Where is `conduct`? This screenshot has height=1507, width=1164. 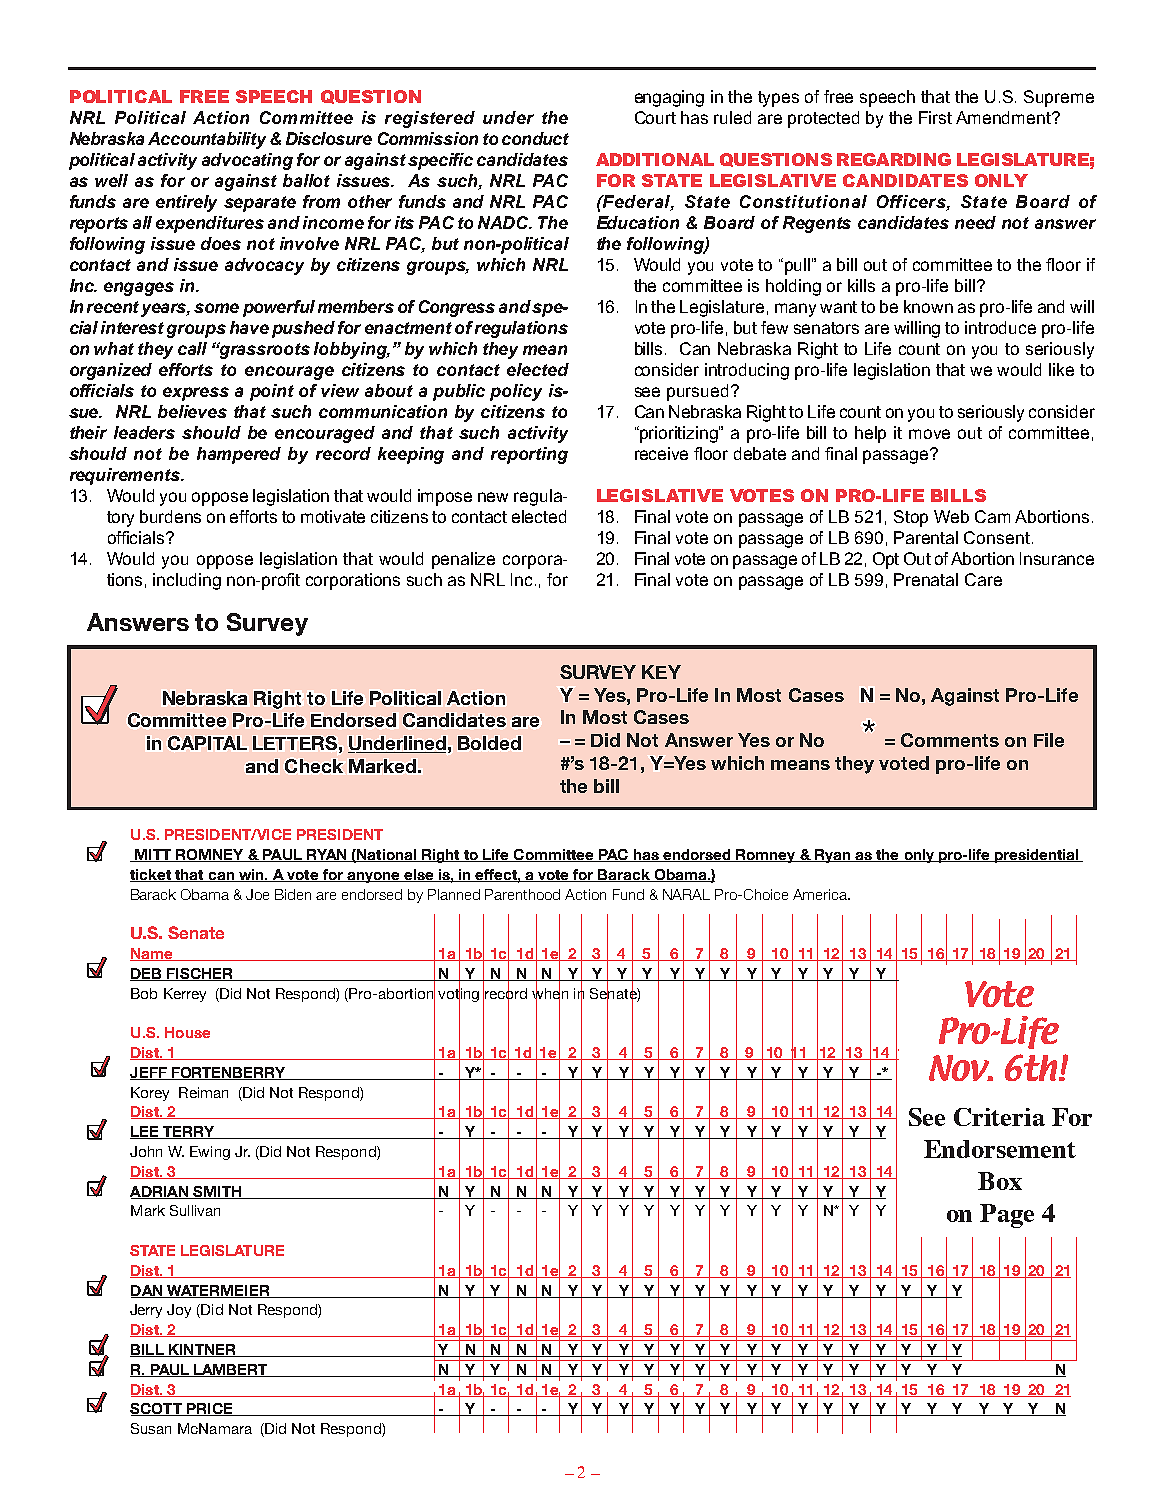 conduct is located at coordinates (535, 138).
